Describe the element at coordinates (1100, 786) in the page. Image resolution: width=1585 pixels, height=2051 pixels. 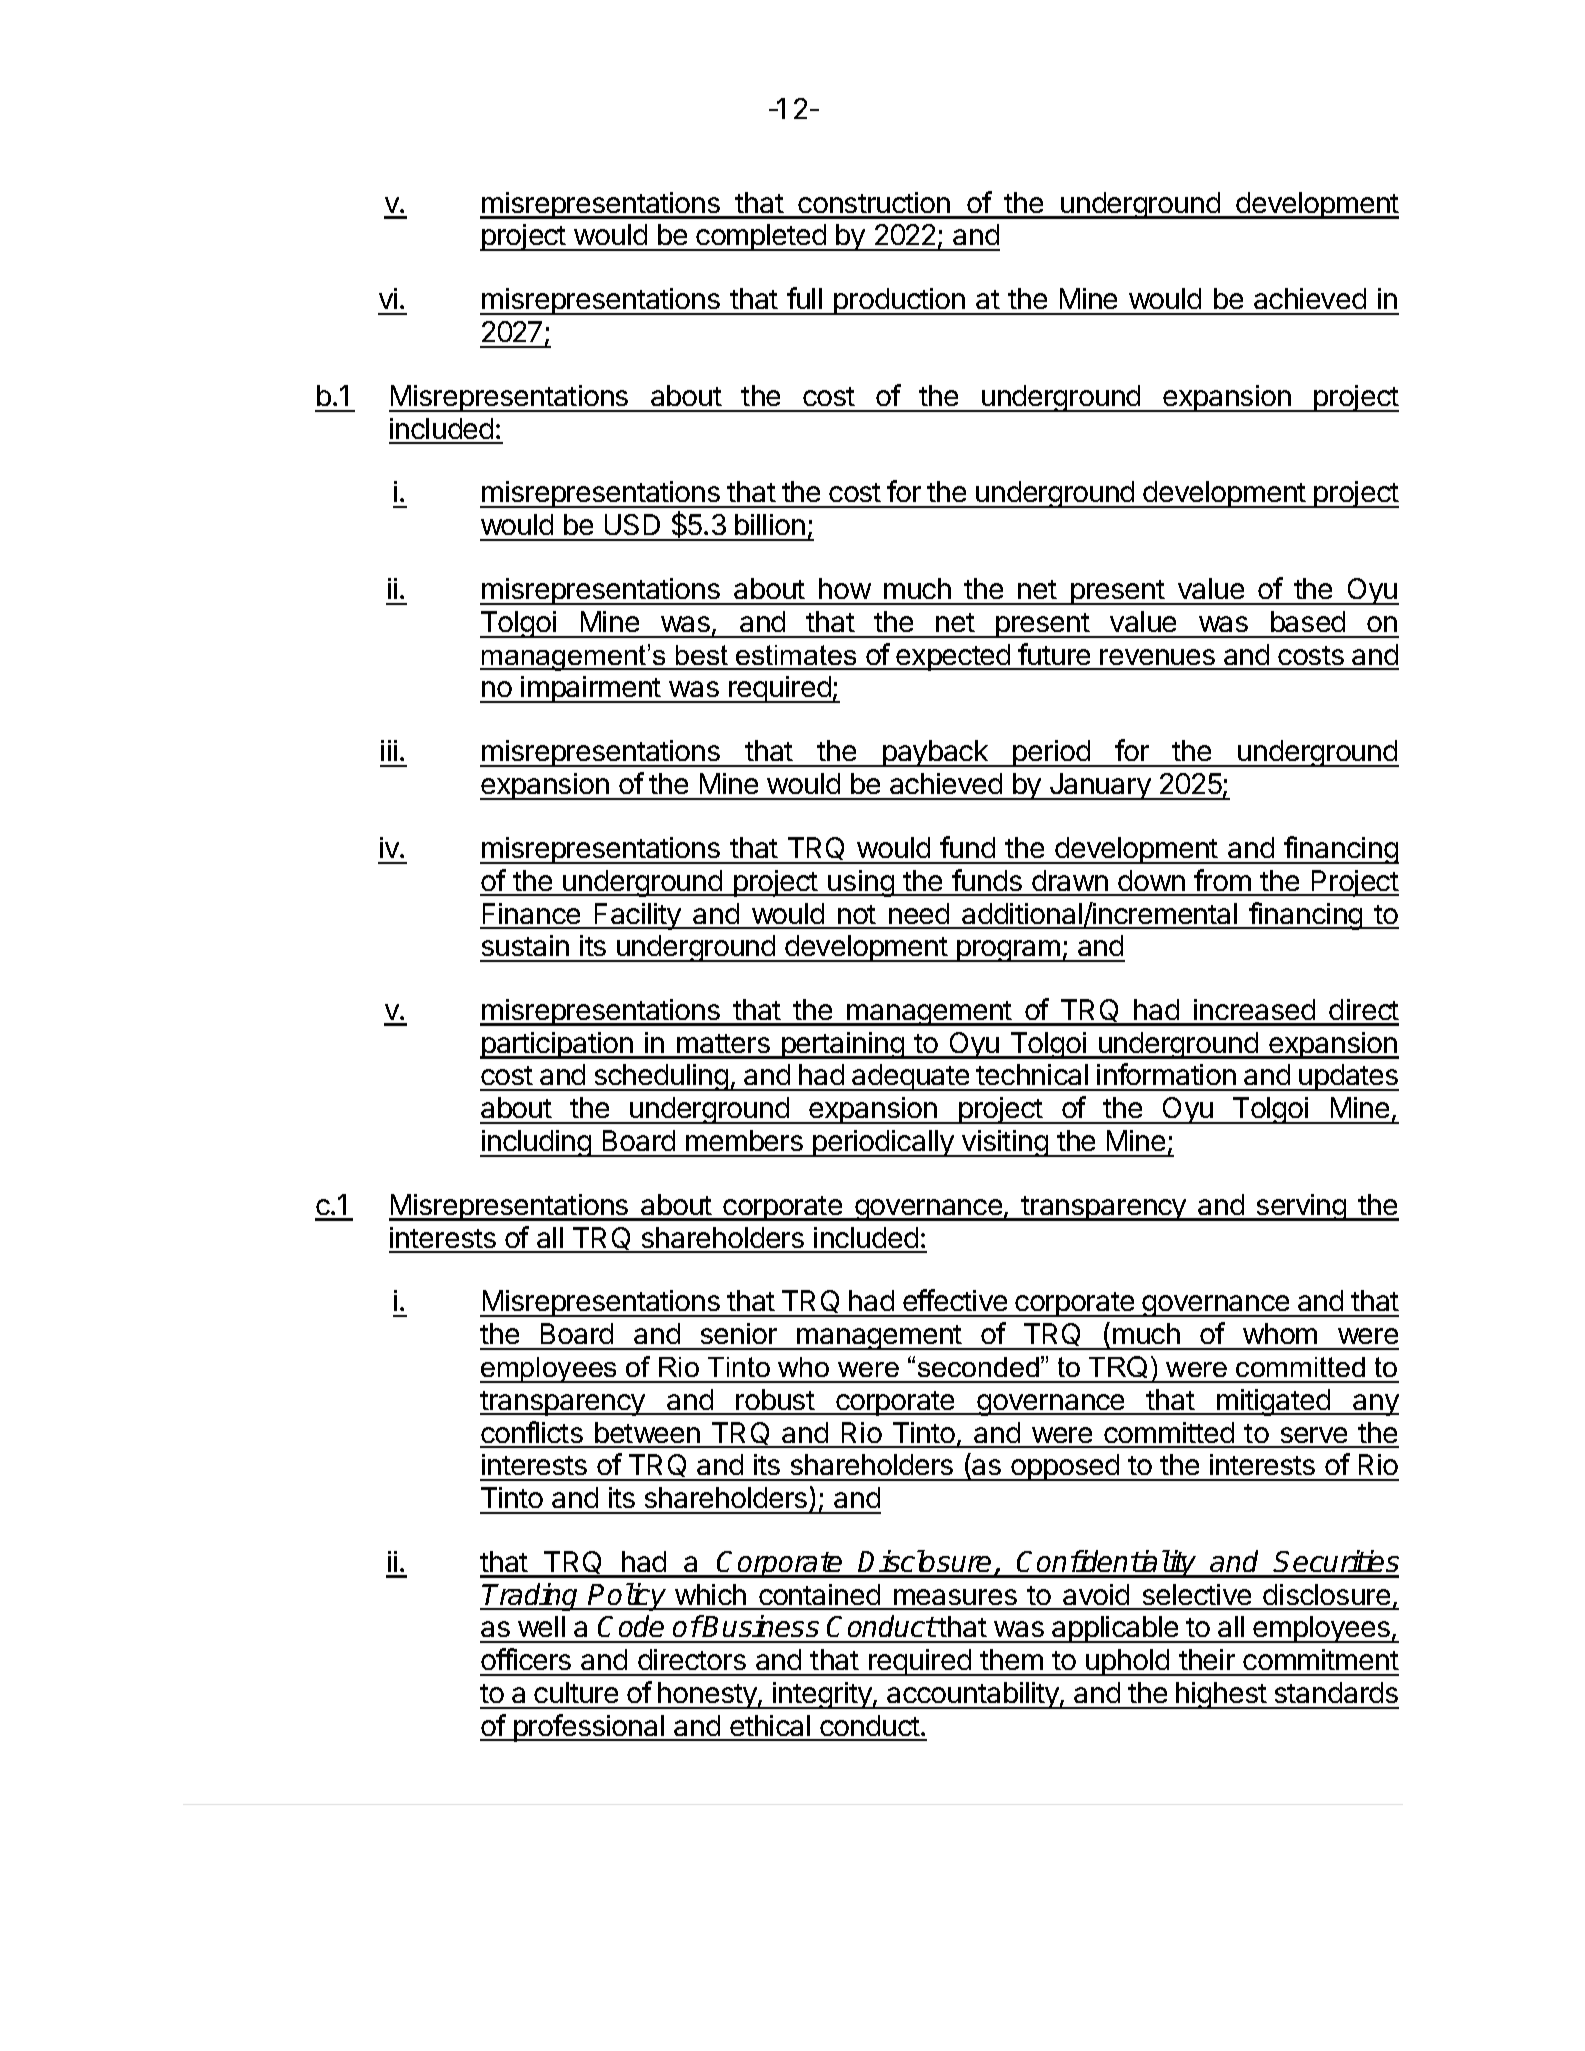
I see `January` at that location.
